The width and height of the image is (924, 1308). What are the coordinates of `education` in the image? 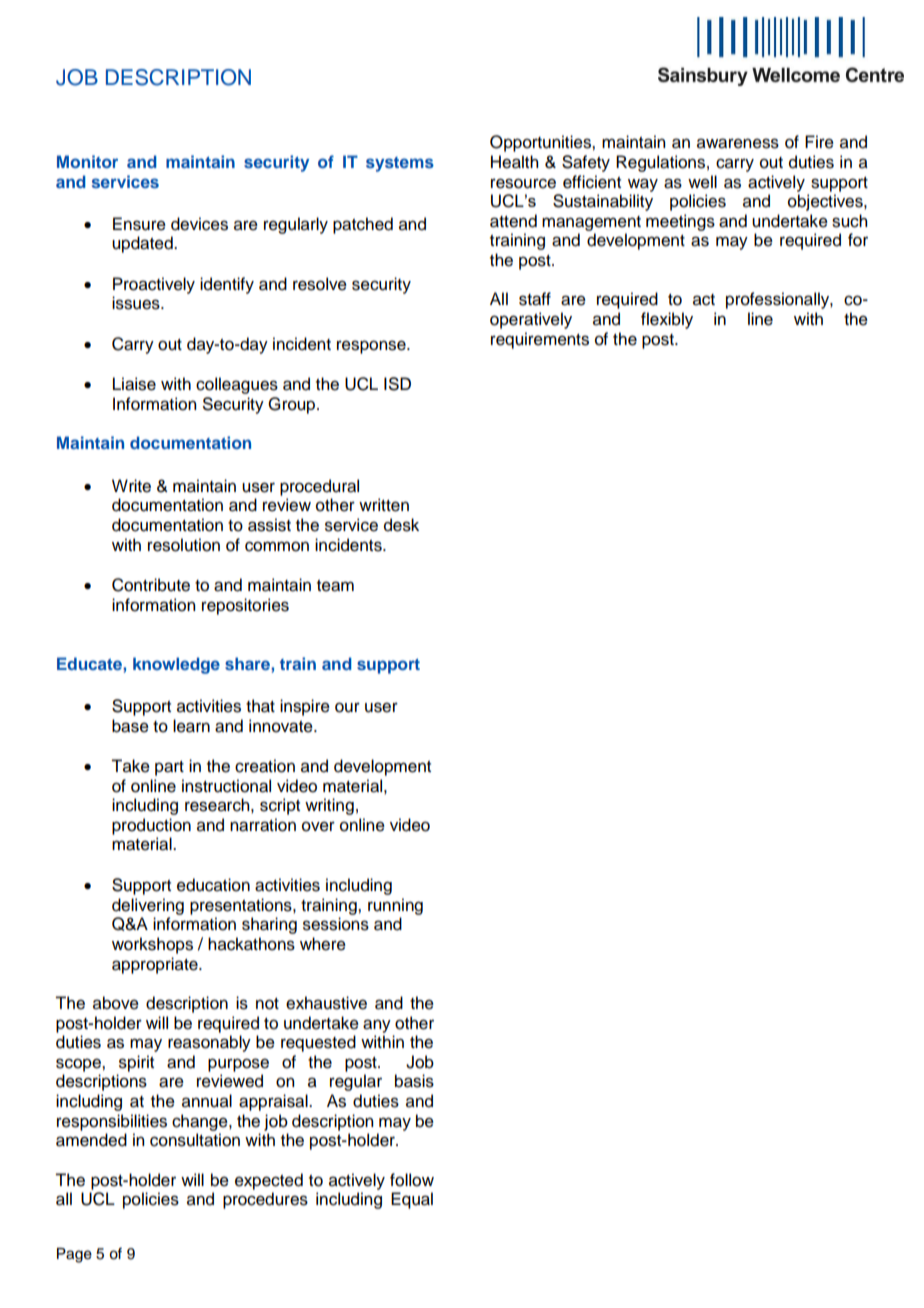 It's located at (213, 885).
